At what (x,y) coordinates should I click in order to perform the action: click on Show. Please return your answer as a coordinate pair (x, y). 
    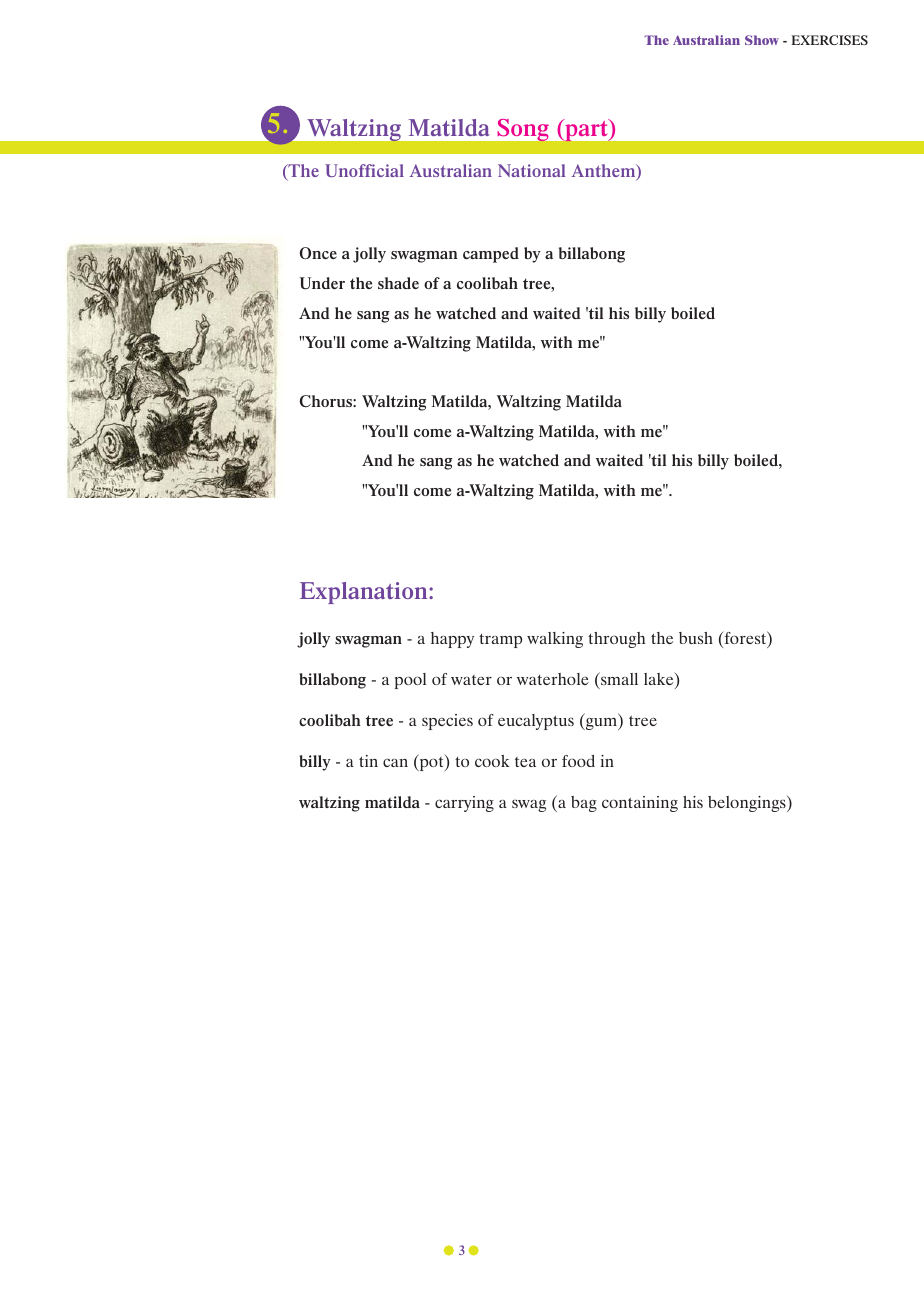
    Looking at the image, I should click on (762, 40).
